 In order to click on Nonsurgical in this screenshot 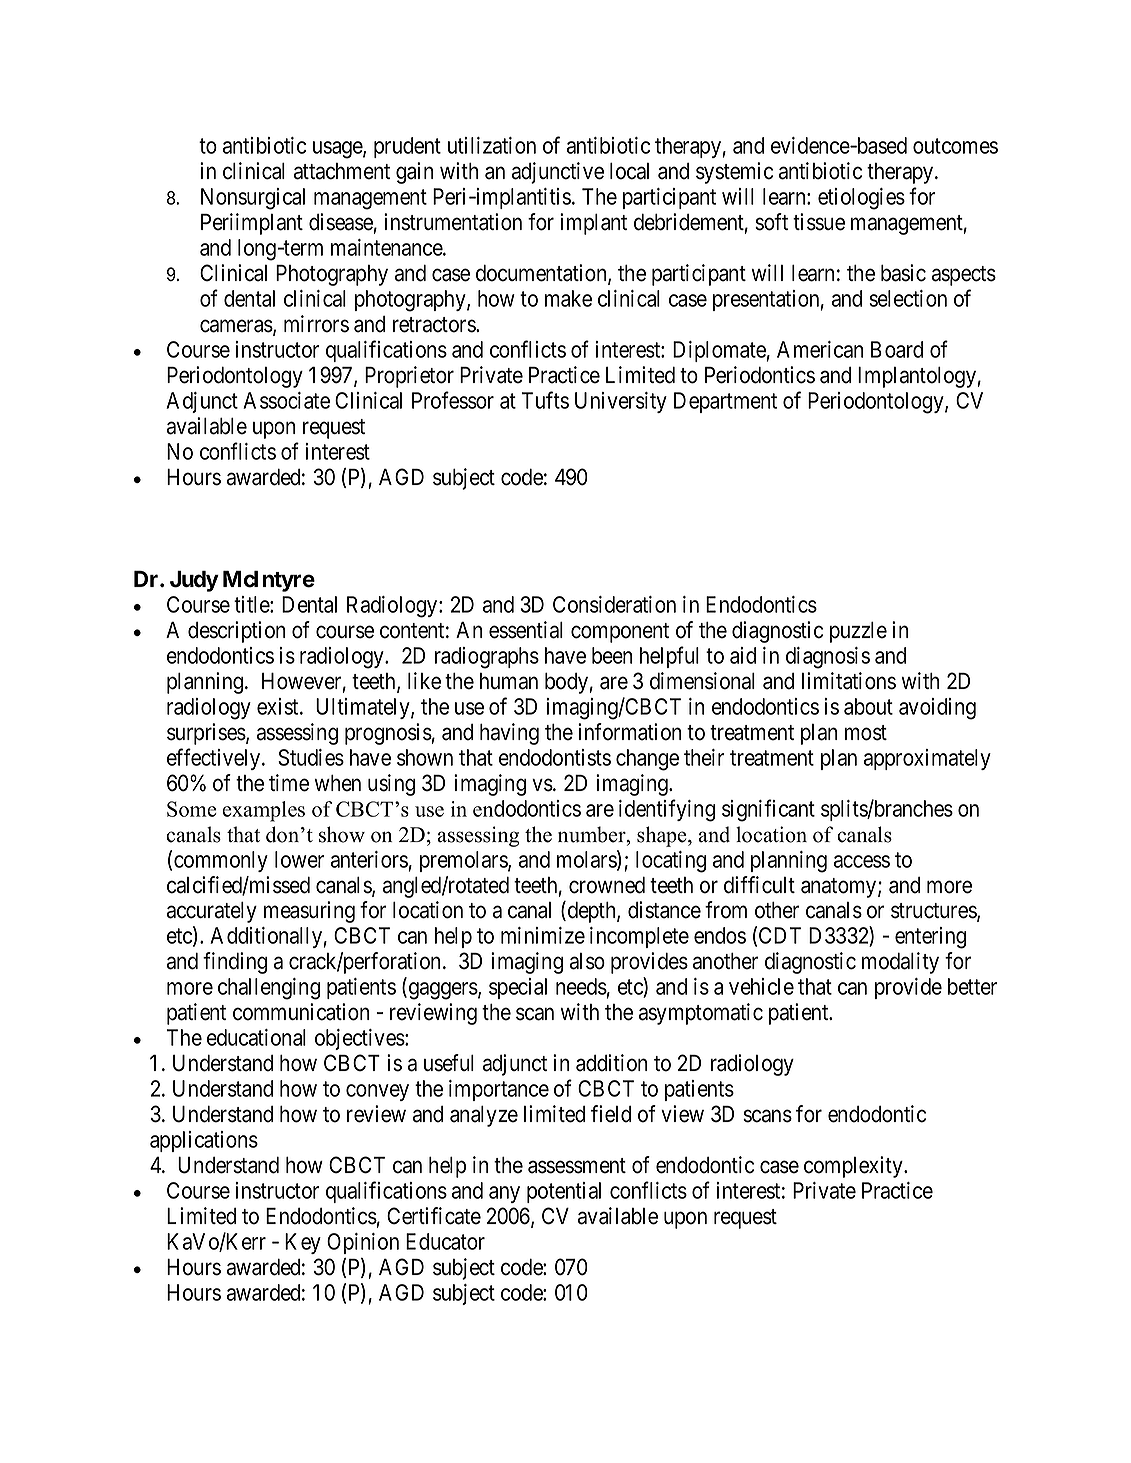, I will do `click(253, 199)`.
